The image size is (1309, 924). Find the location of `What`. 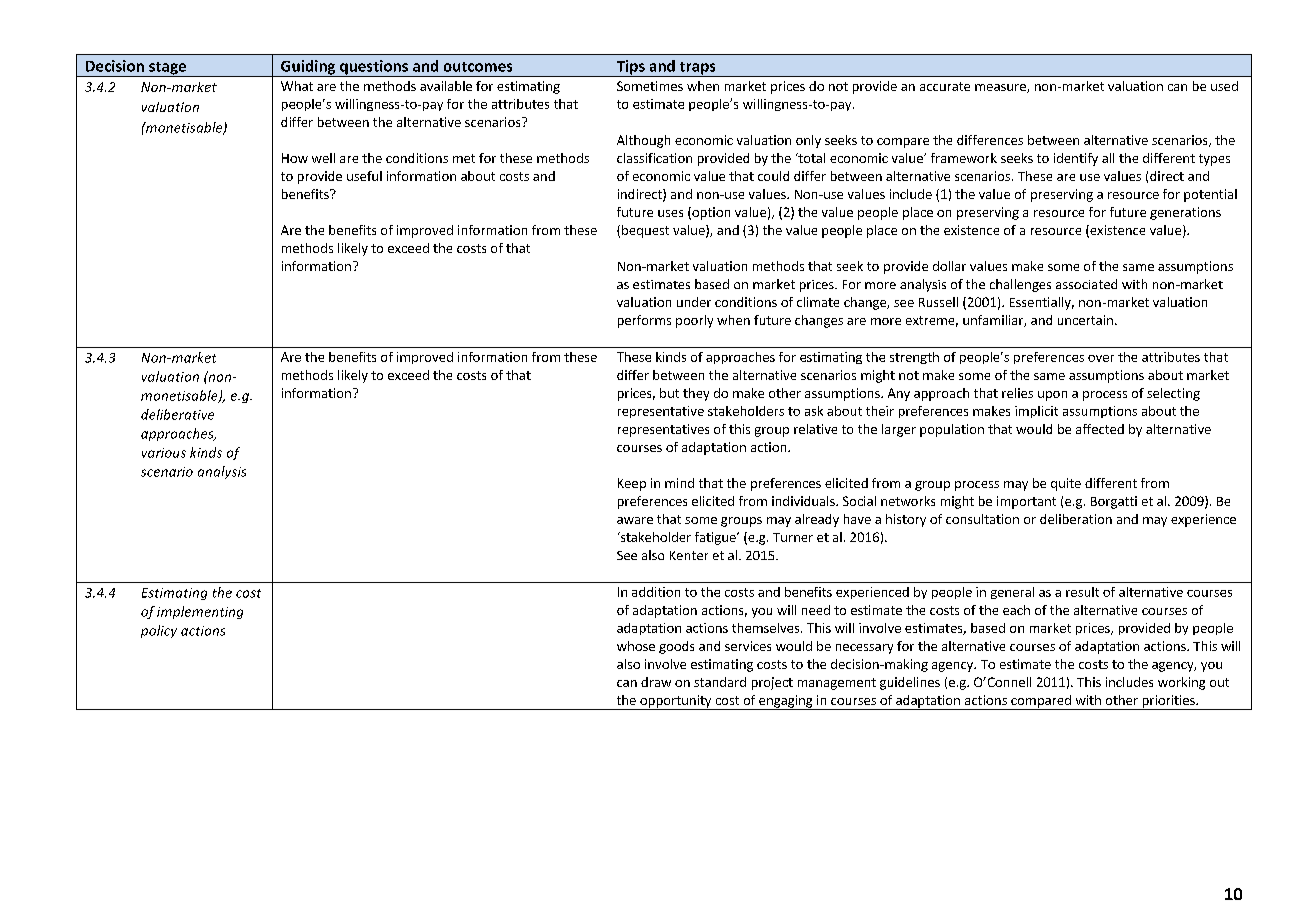

What is located at coordinates (297, 86).
